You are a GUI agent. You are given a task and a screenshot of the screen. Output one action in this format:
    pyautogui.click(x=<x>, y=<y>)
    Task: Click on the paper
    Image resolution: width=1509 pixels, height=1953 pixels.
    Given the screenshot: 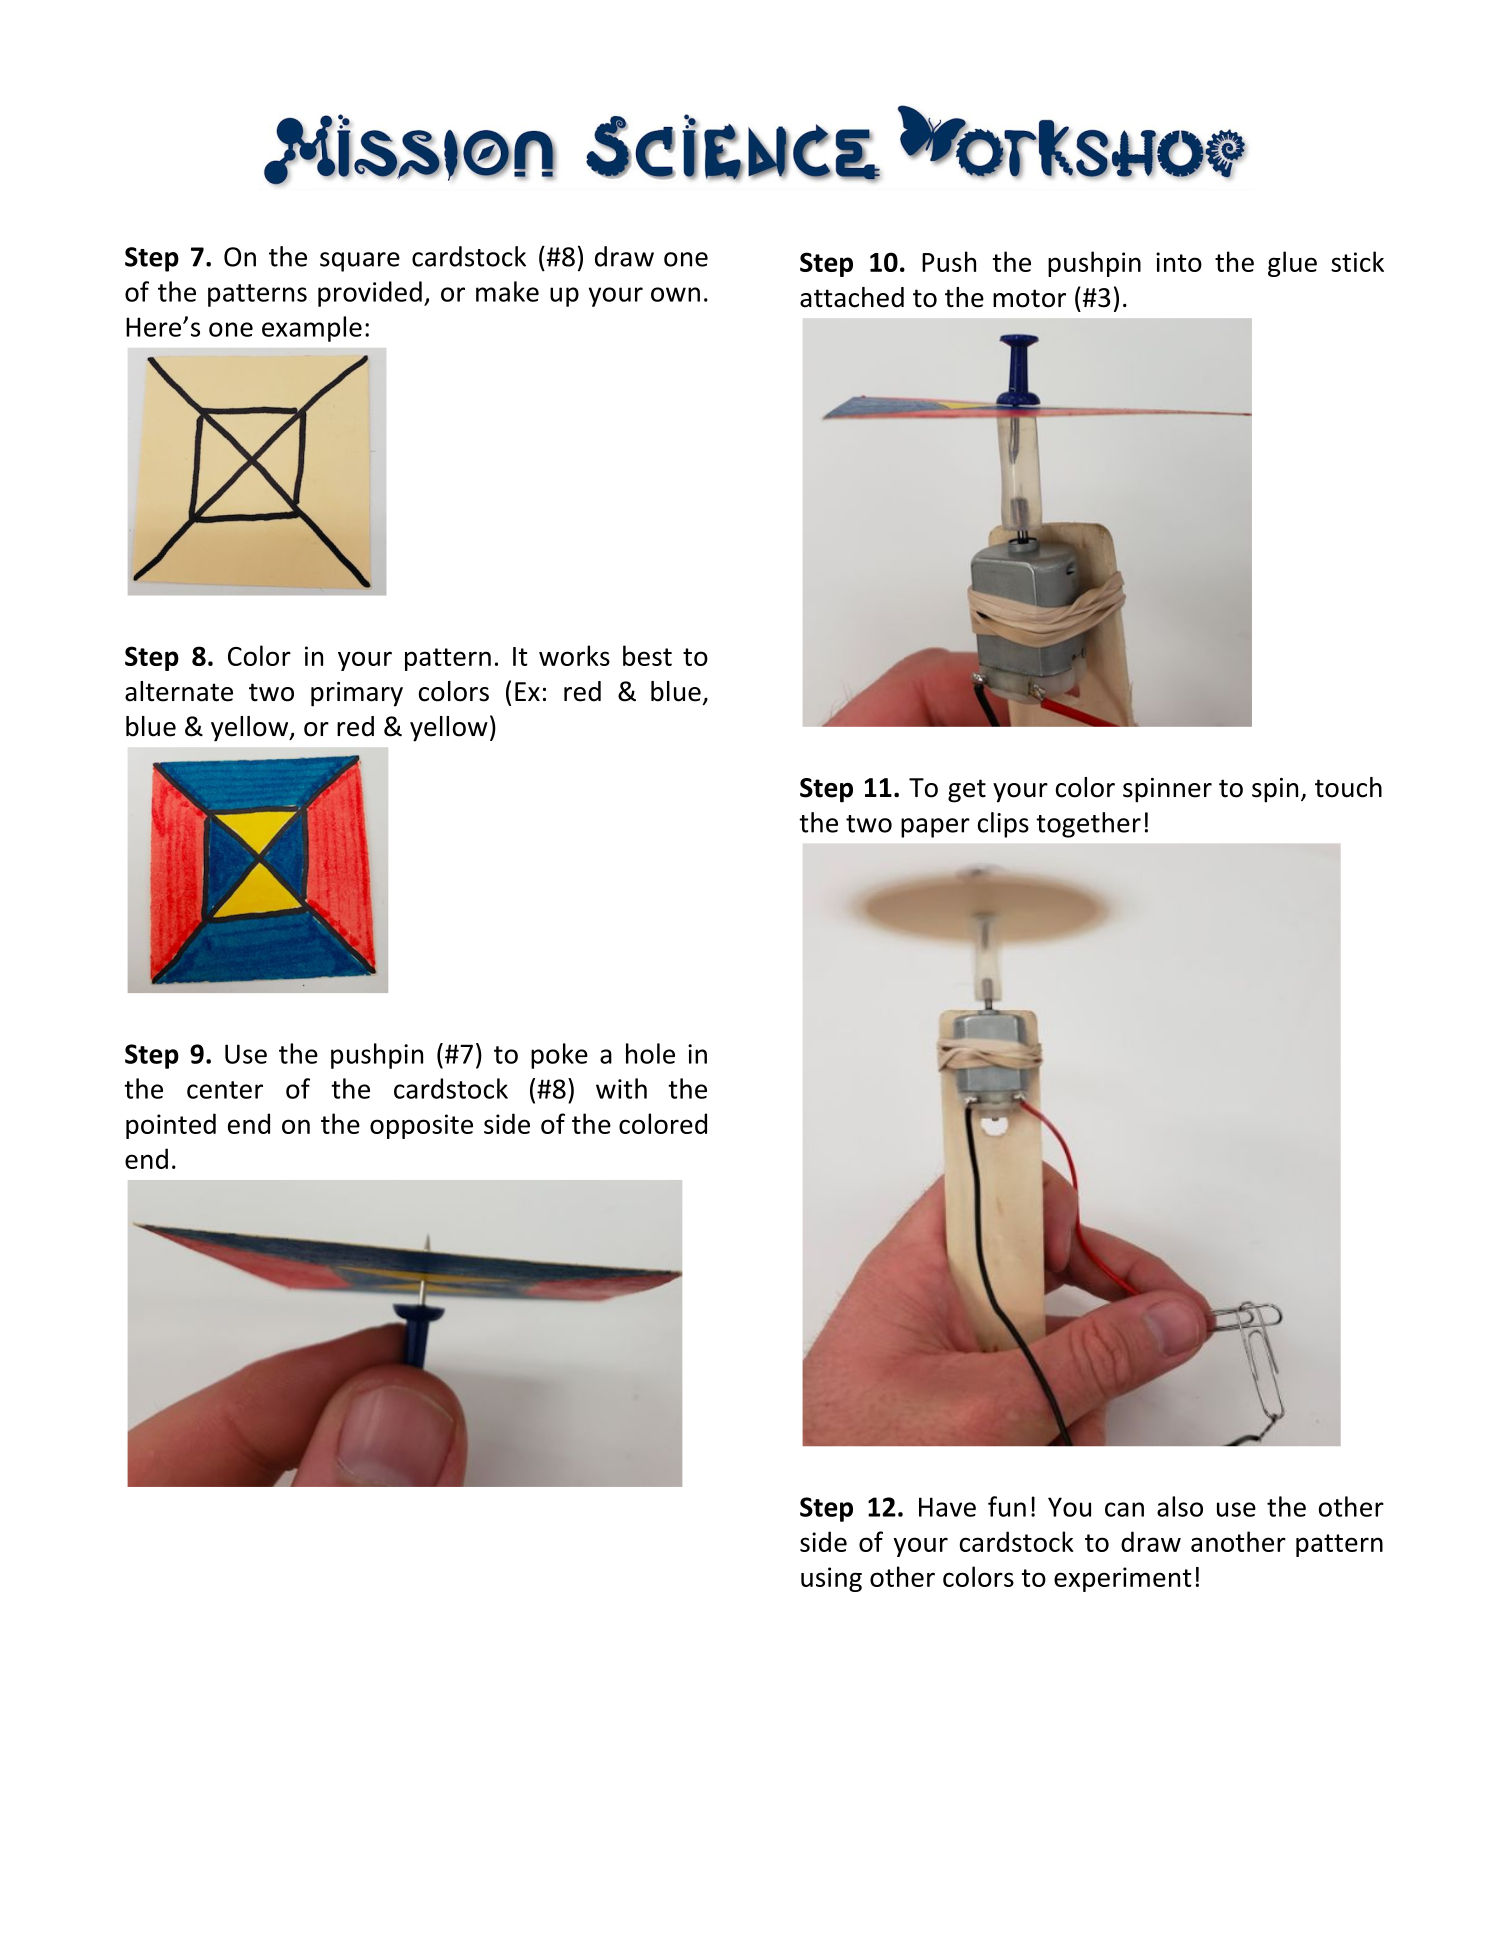 What is the action you would take?
    pyautogui.click(x=935, y=828)
